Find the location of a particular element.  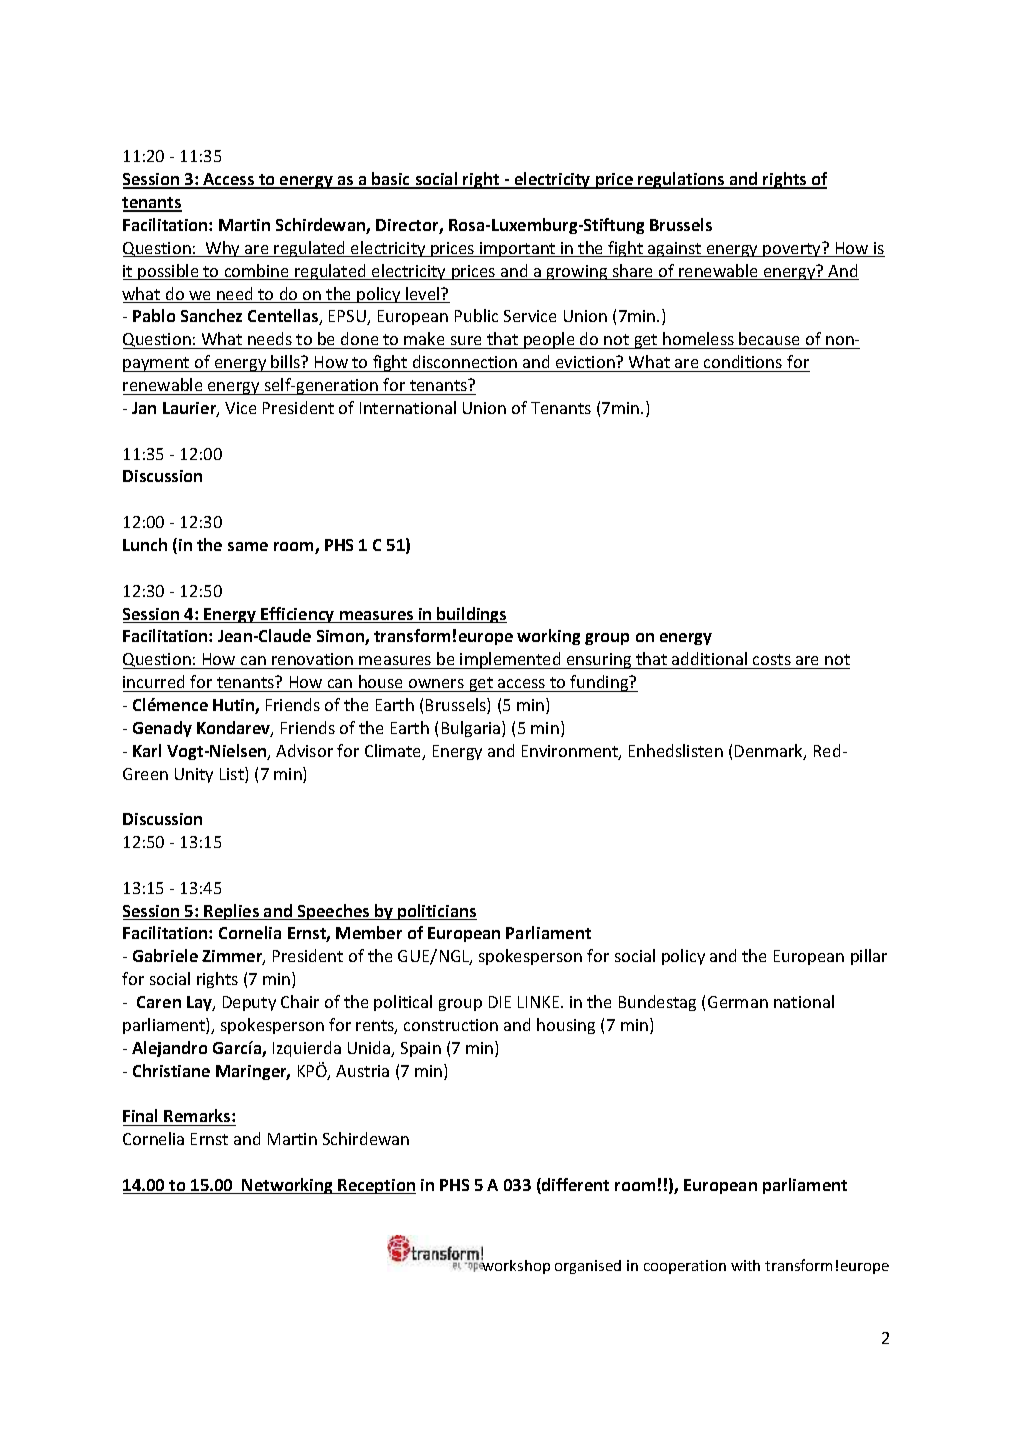

poverty is located at coordinates (793, 249).
